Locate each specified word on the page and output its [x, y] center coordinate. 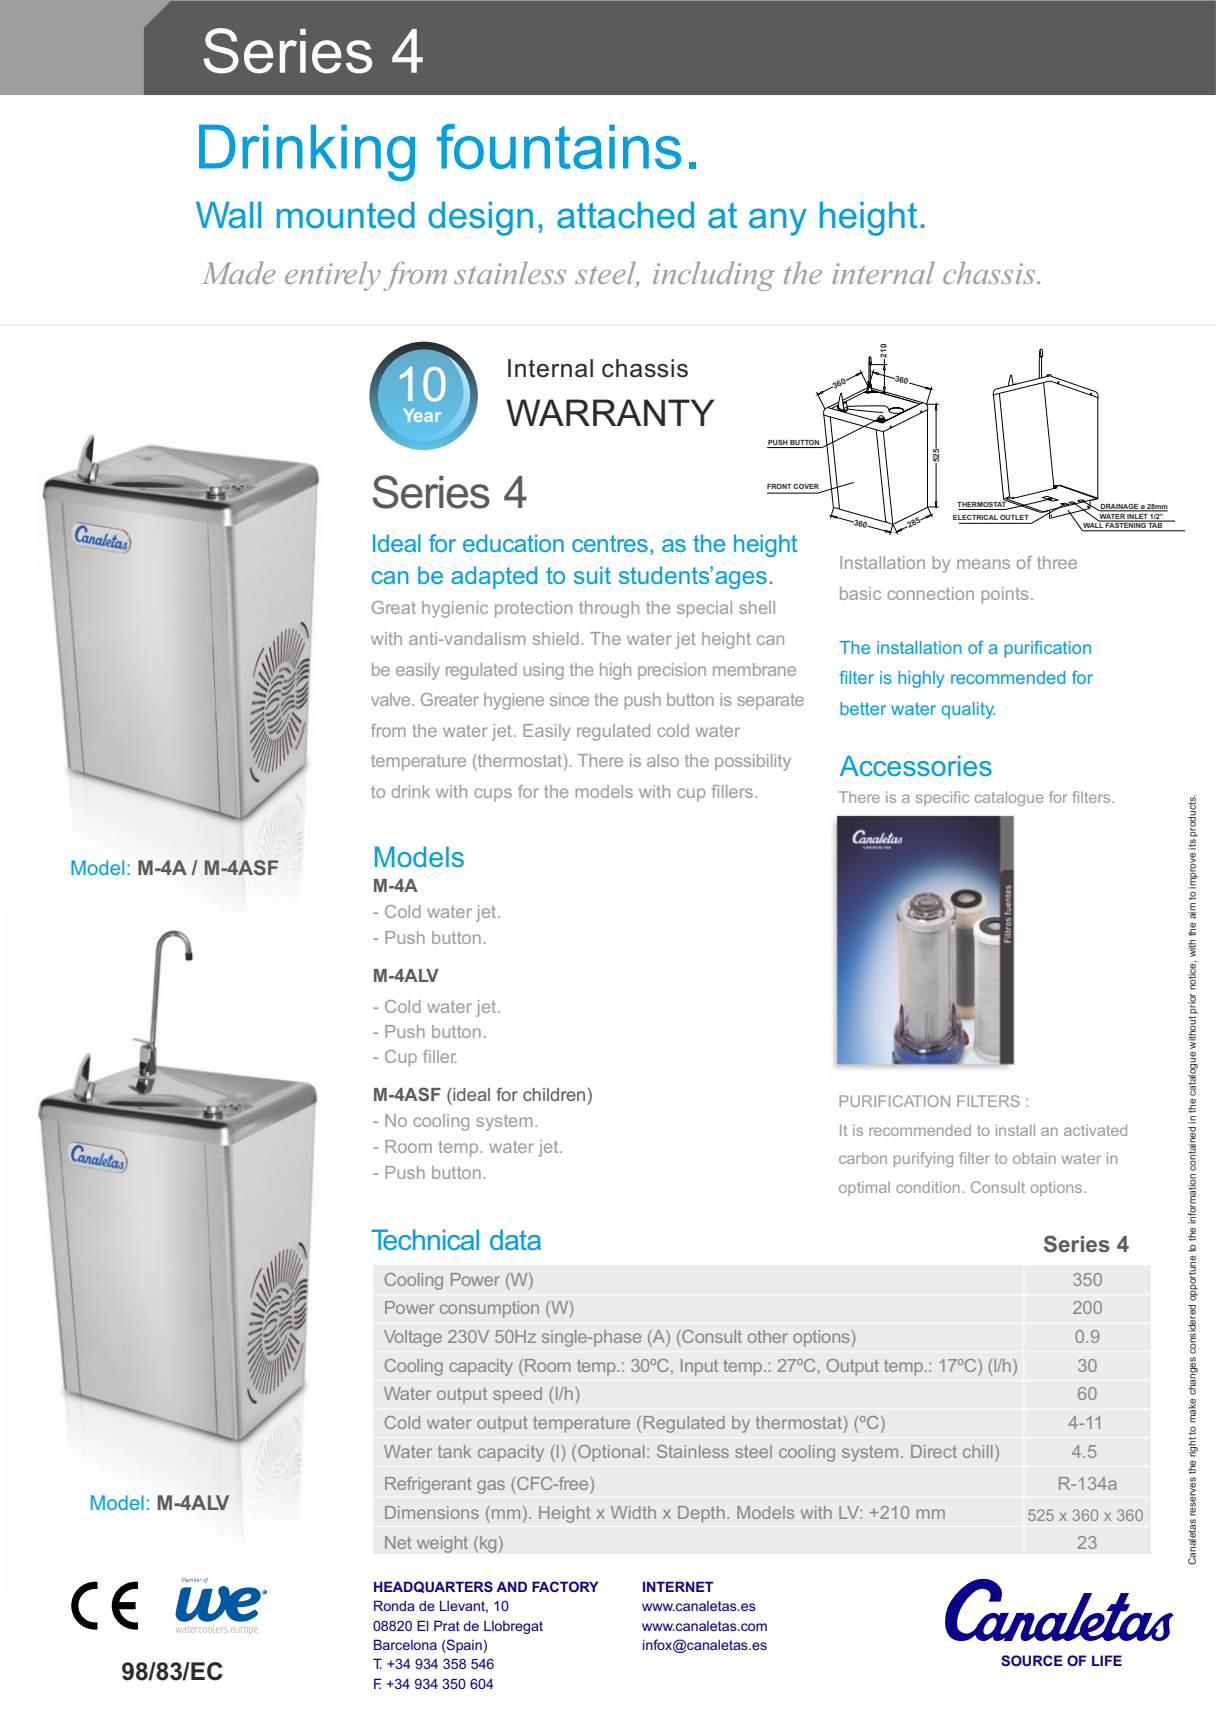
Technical [425, 1239]
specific [942, 798]
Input [699, 1367]
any [778, 222]
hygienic [455, 609]
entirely [333, 276]
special [704, 609]
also [663, 760]
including [714, 276]
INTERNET [678, 1586]
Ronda [394, 1605]
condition [928, 1187]
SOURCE [1032, 1660]
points [1005, 595]
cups [493, 795]
